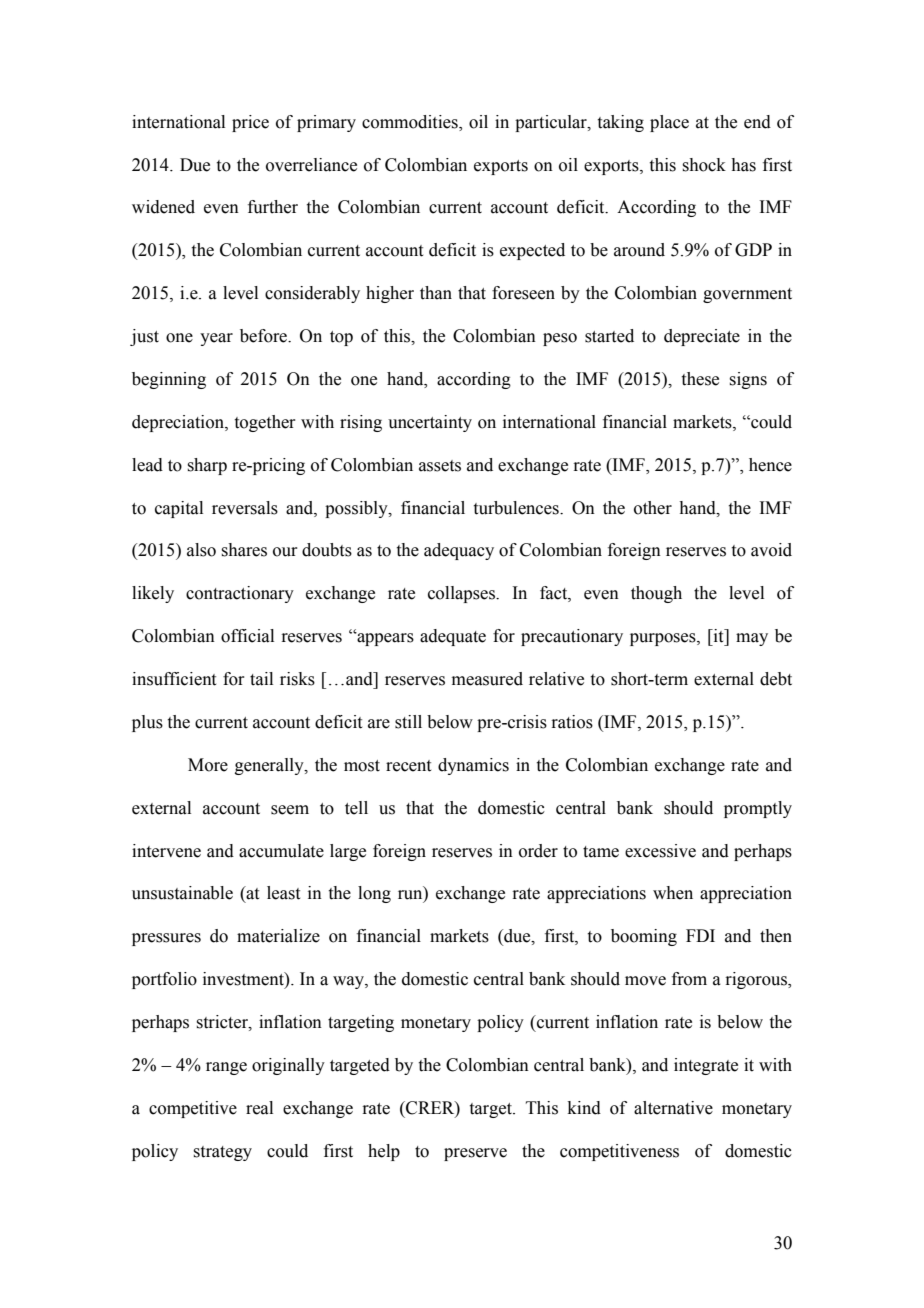 The height and width of the image is (1308, 924). What do you see at coordinates (704, 165) in the image?
I see `shock` at bounding box center [704, 165].
